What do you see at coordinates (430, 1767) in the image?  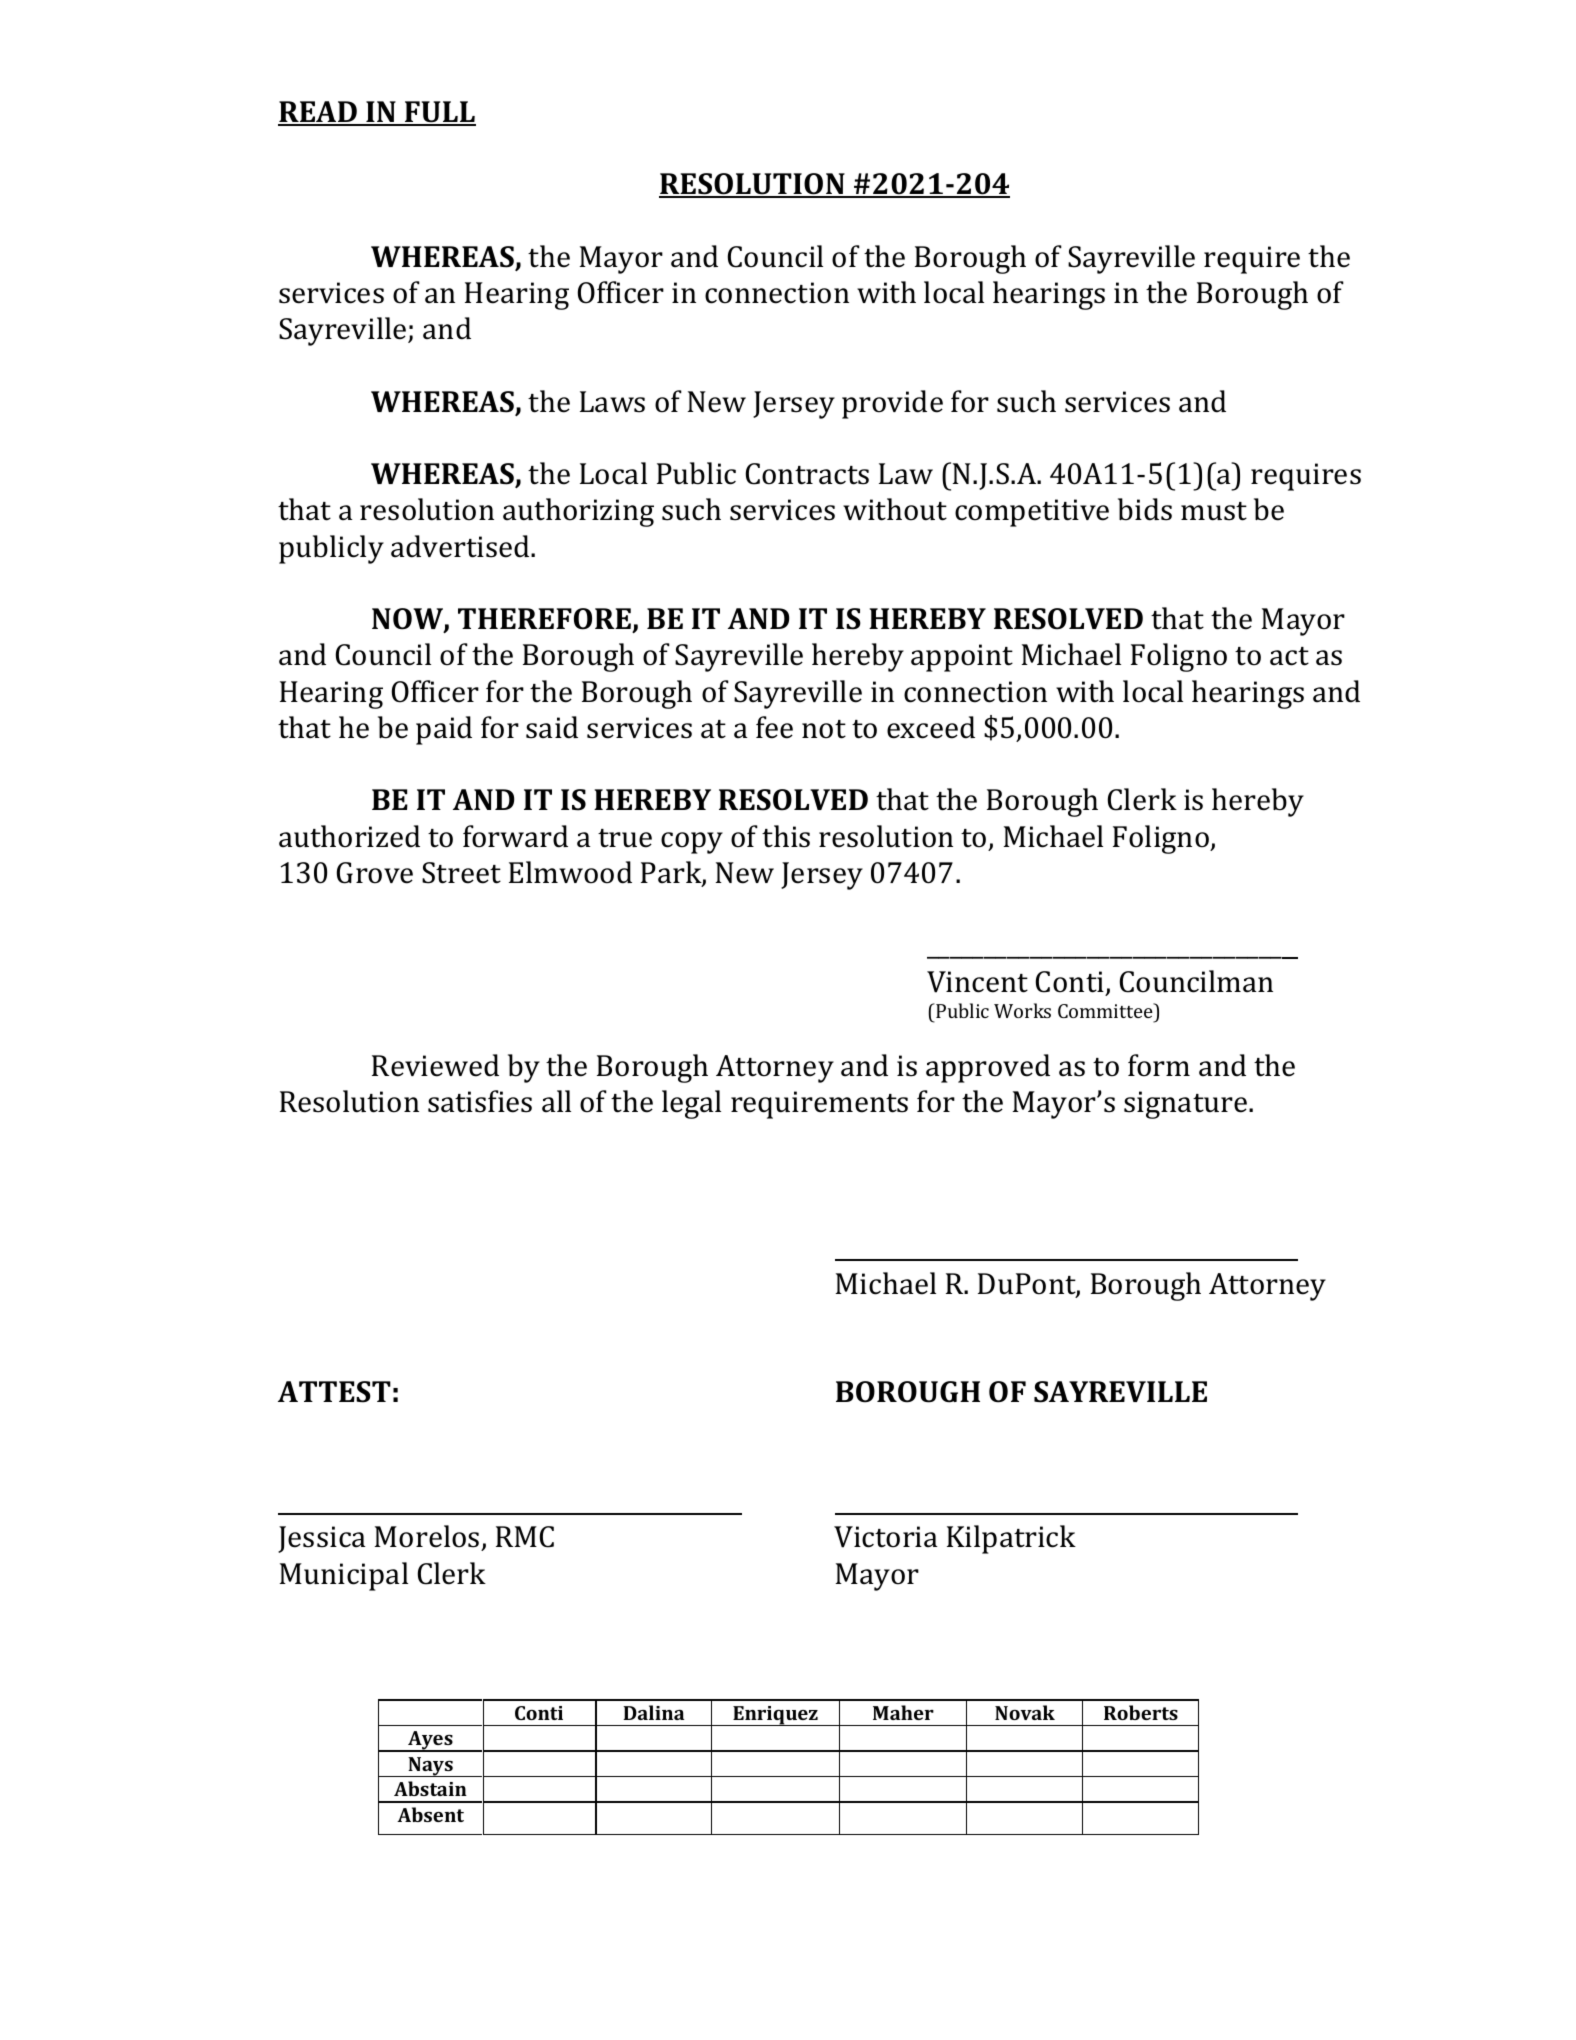 I see `Nays` at bounding box center [430, 1767].
